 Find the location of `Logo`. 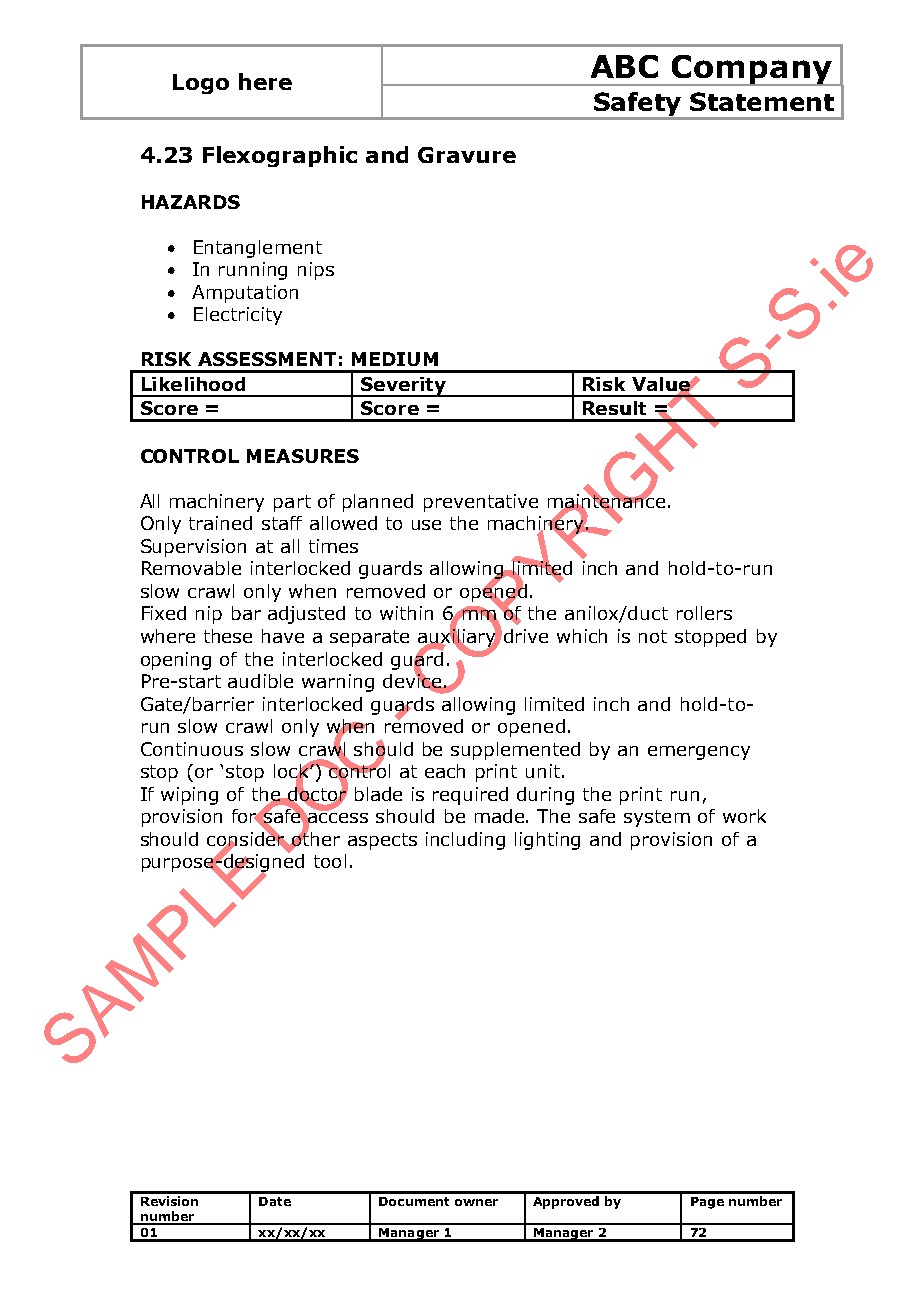

Logo is located at coordinates (201, 84).
